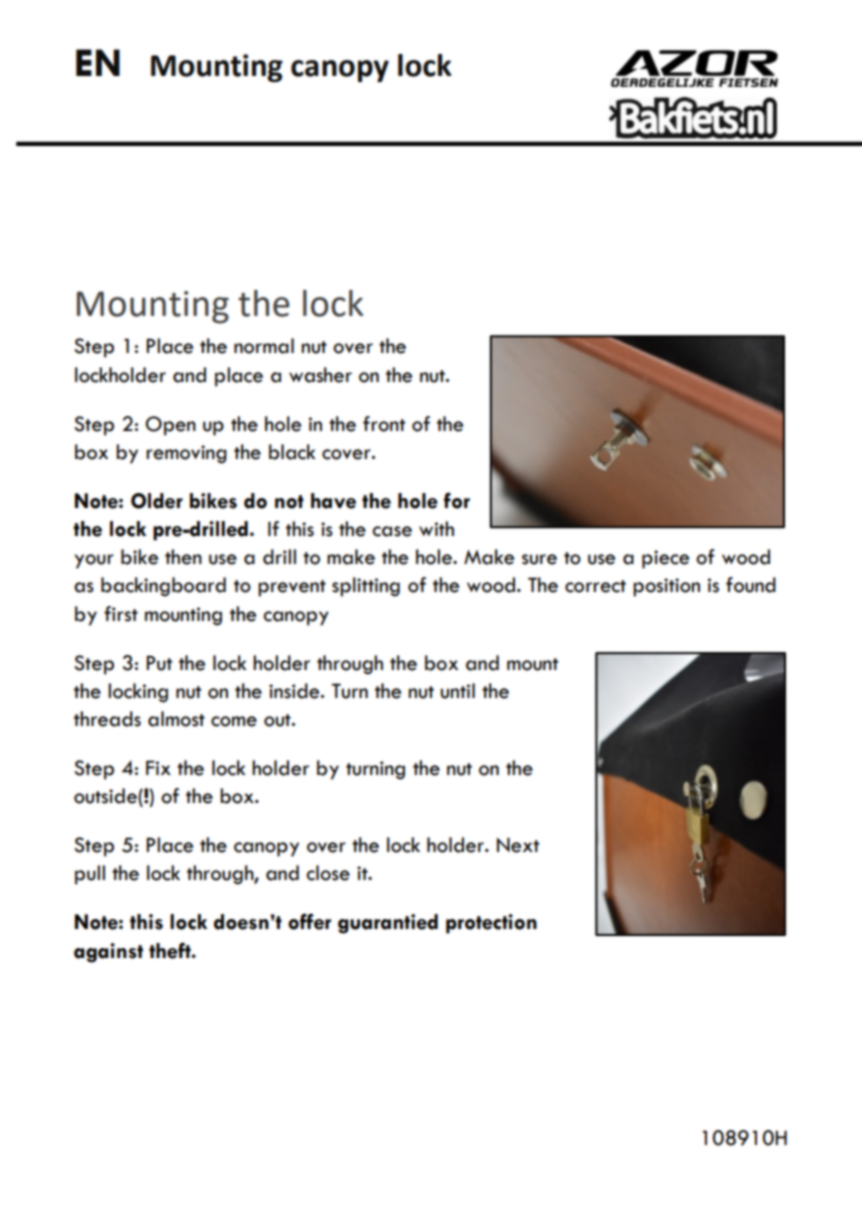 This screenshot has width=862, height=1223. Describe the element at coordinates (320, 375) in the screenshot. I see `washer` at that location.
